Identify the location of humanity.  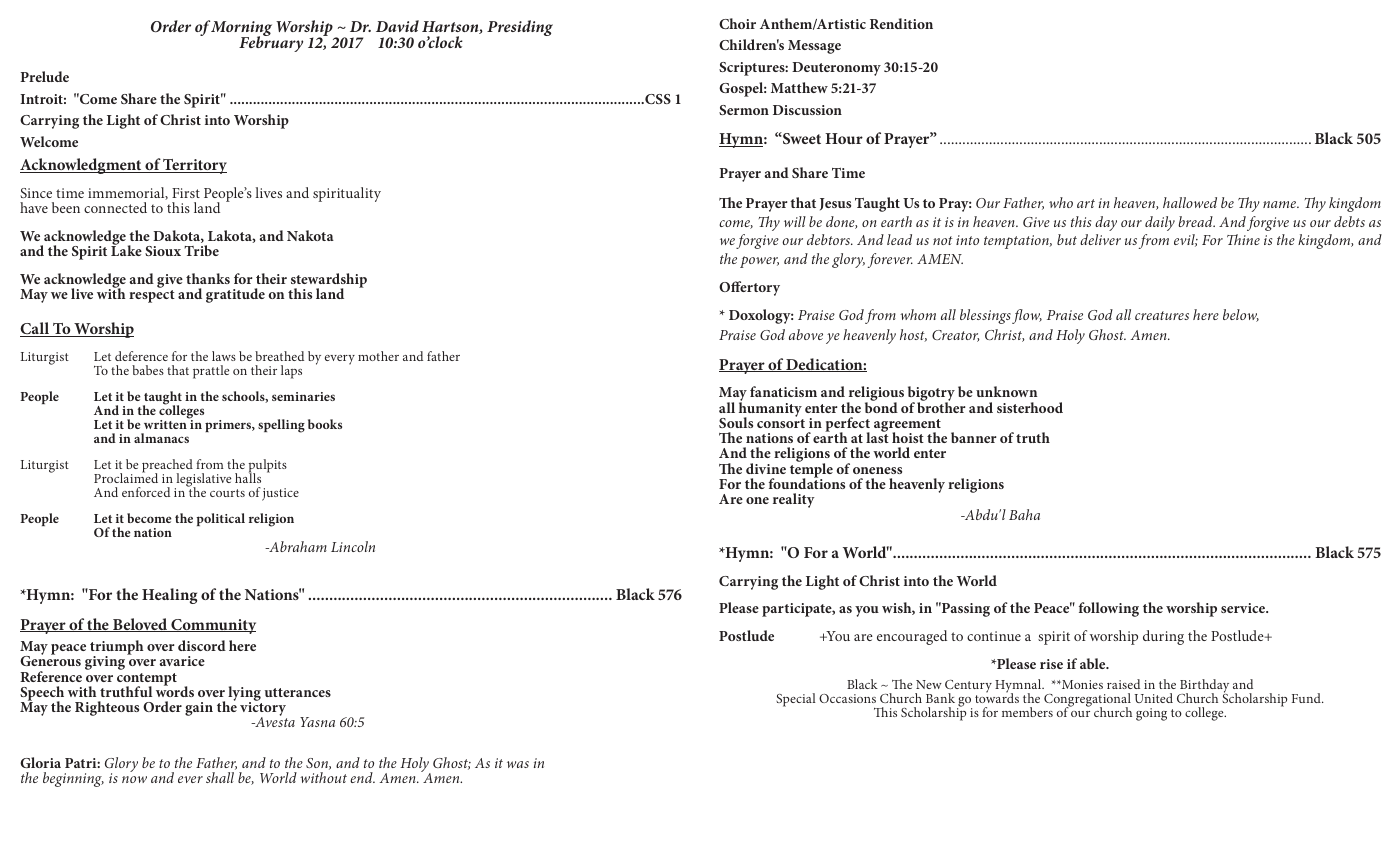
(770, 409).
